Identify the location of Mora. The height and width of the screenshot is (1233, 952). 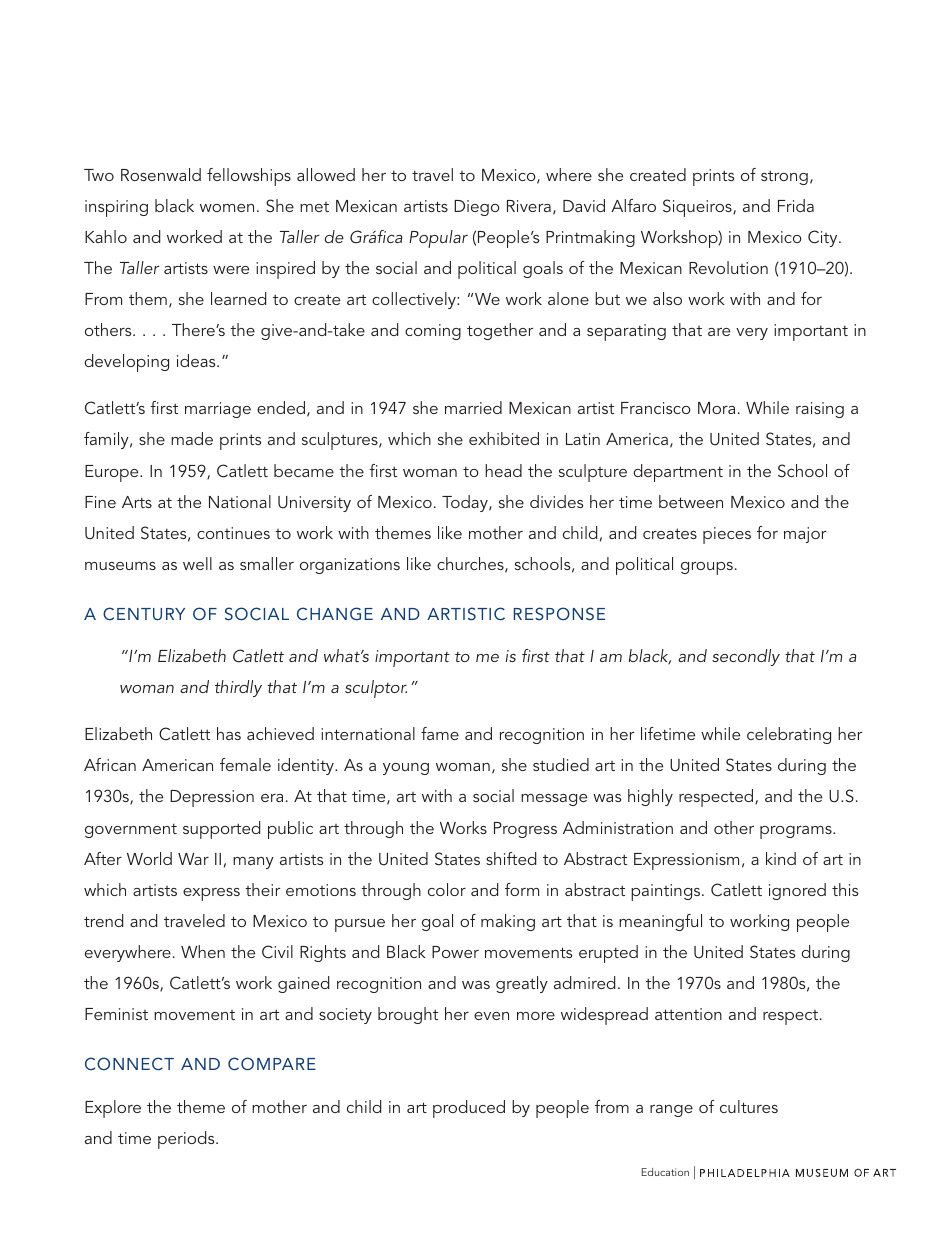
(716, 408).
